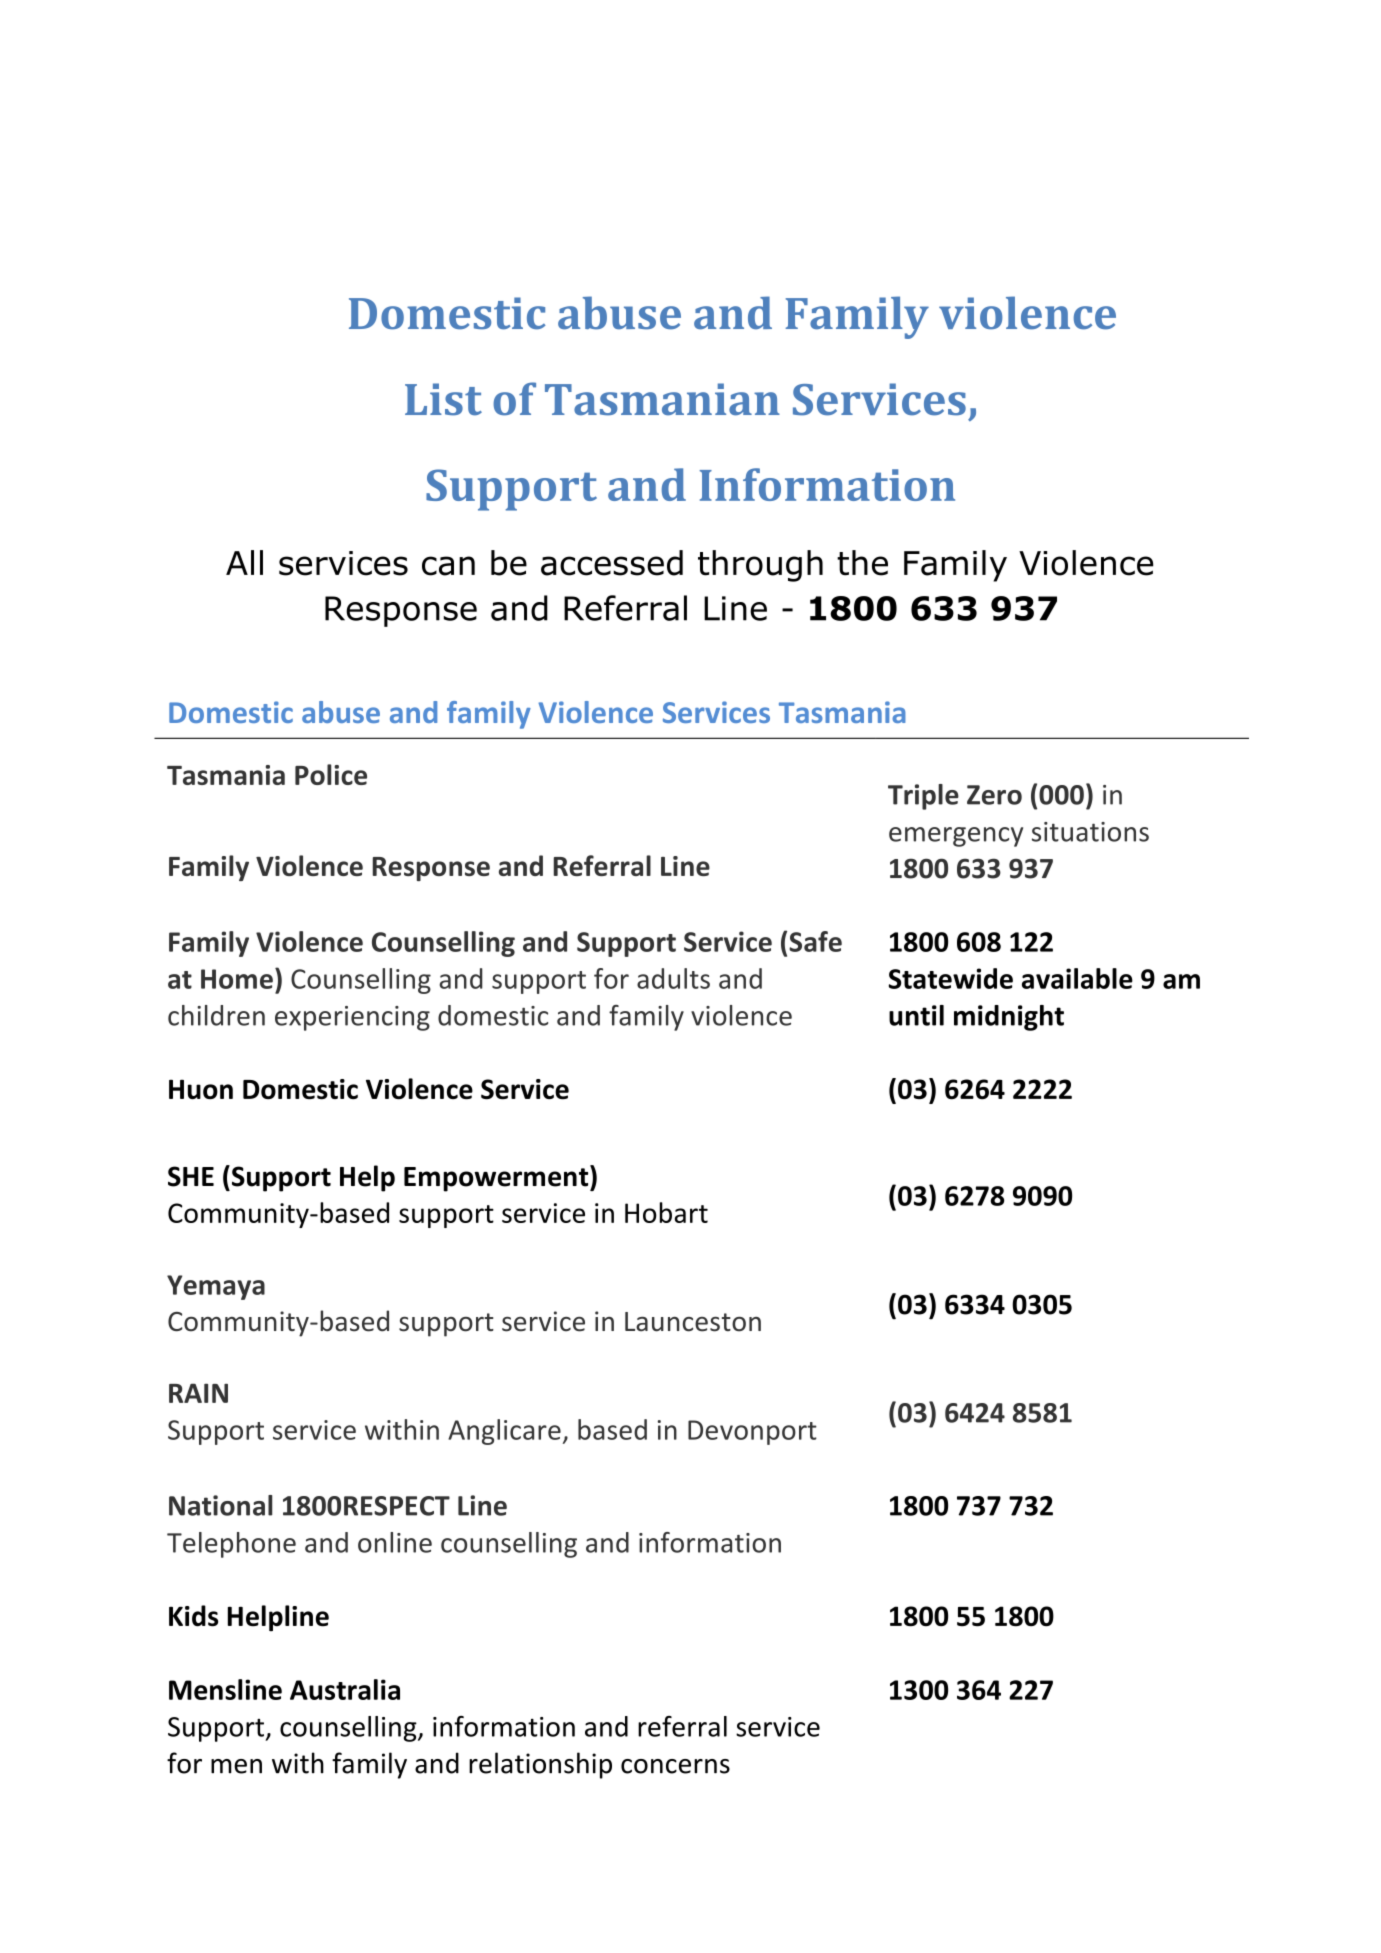 The height and width of the screenshot is (1953, 1381). I want to click on adults, so click(673, 978).
